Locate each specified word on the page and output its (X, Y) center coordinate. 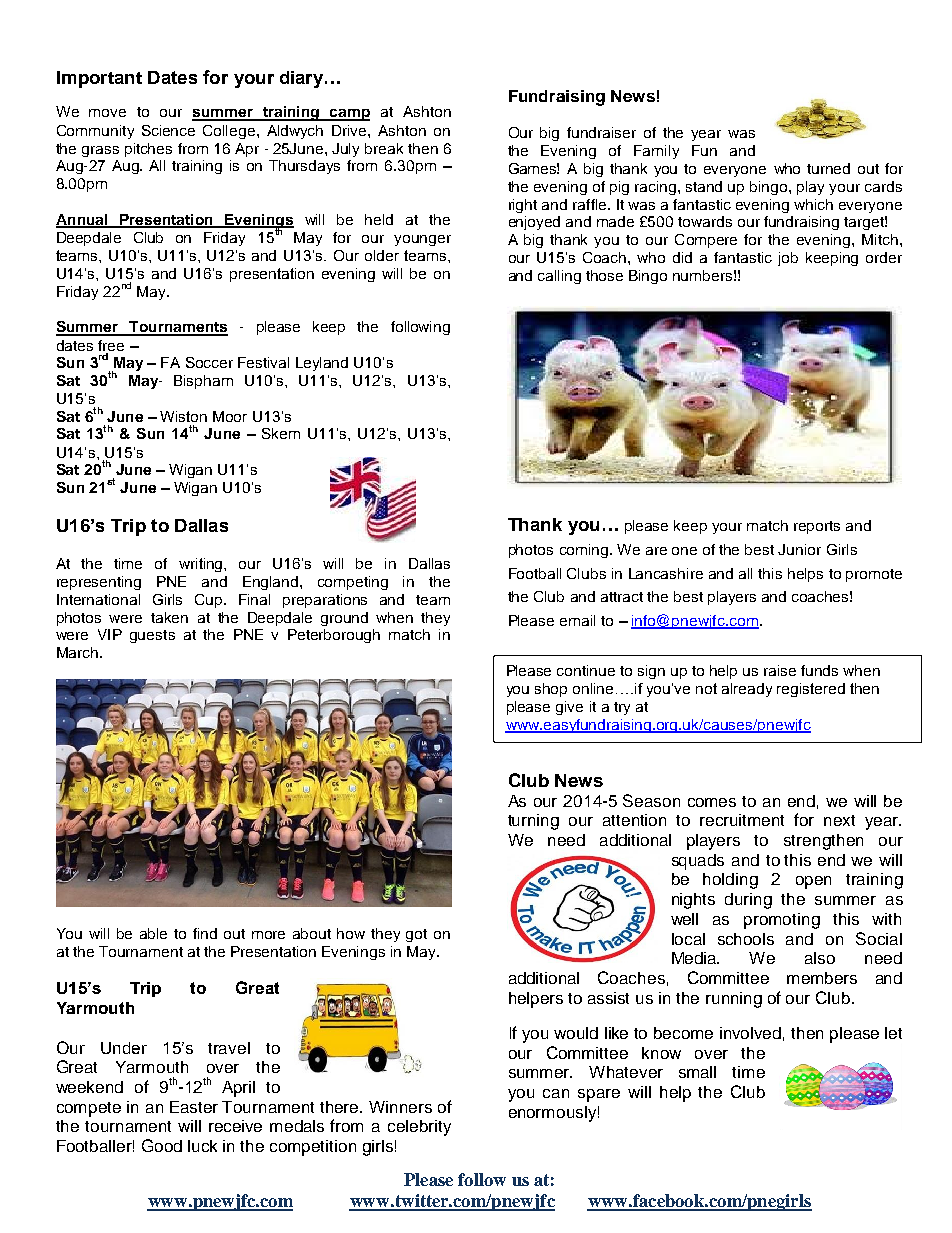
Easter (194, 1107)
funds (819, 670)
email (577, 620)
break (384, 148)
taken (169, 617)
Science (168, 130)
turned (828, 168)
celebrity (419, 1128)
